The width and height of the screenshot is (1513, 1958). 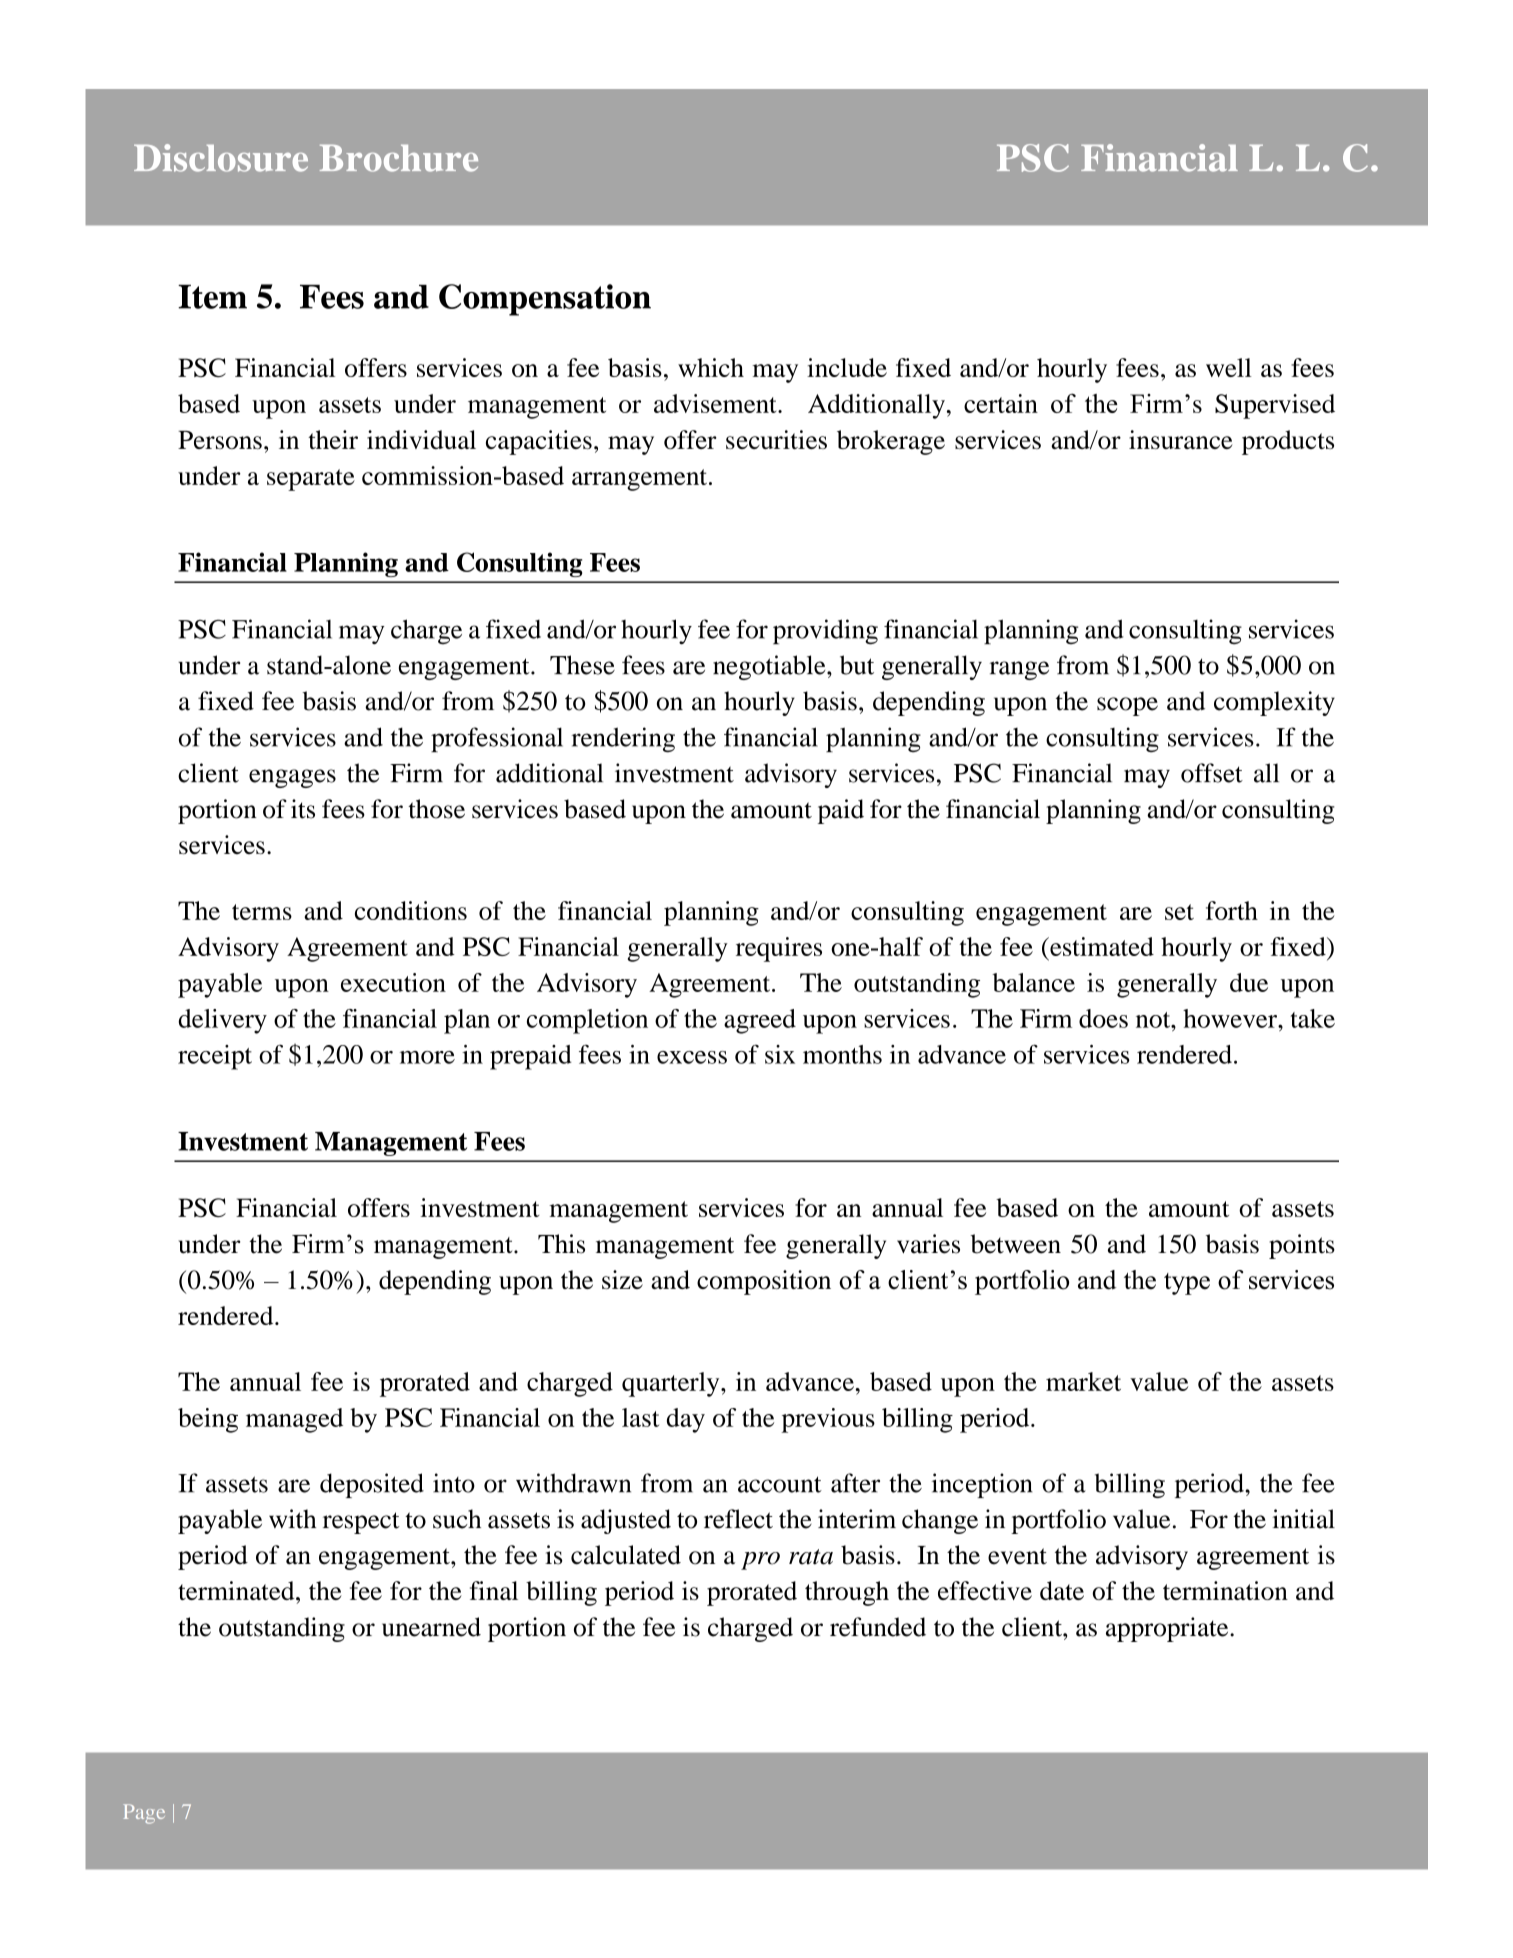 I want to click on Page, so click(x=144, y=1814).
